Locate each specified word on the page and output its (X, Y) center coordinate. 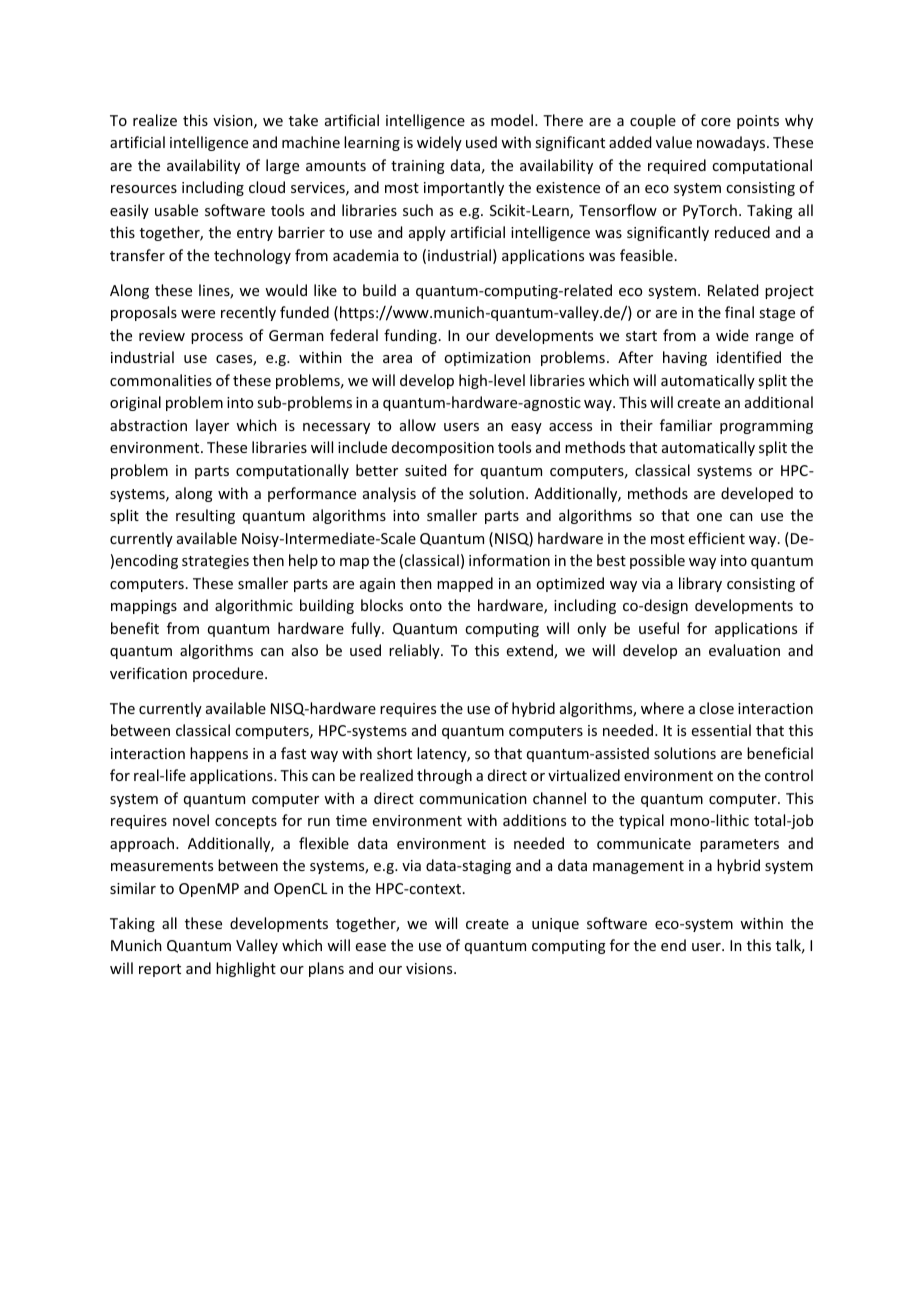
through (444, 776)
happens (219, 754)
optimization (487, 359)
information (509, 560)
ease (371, 947)
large (282, 166)
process (217, 338)
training (418, 167)
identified (749, 357)
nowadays (732, 143)
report (160, 970)
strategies (215, 562)
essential (721, 730)
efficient (717, 538)
